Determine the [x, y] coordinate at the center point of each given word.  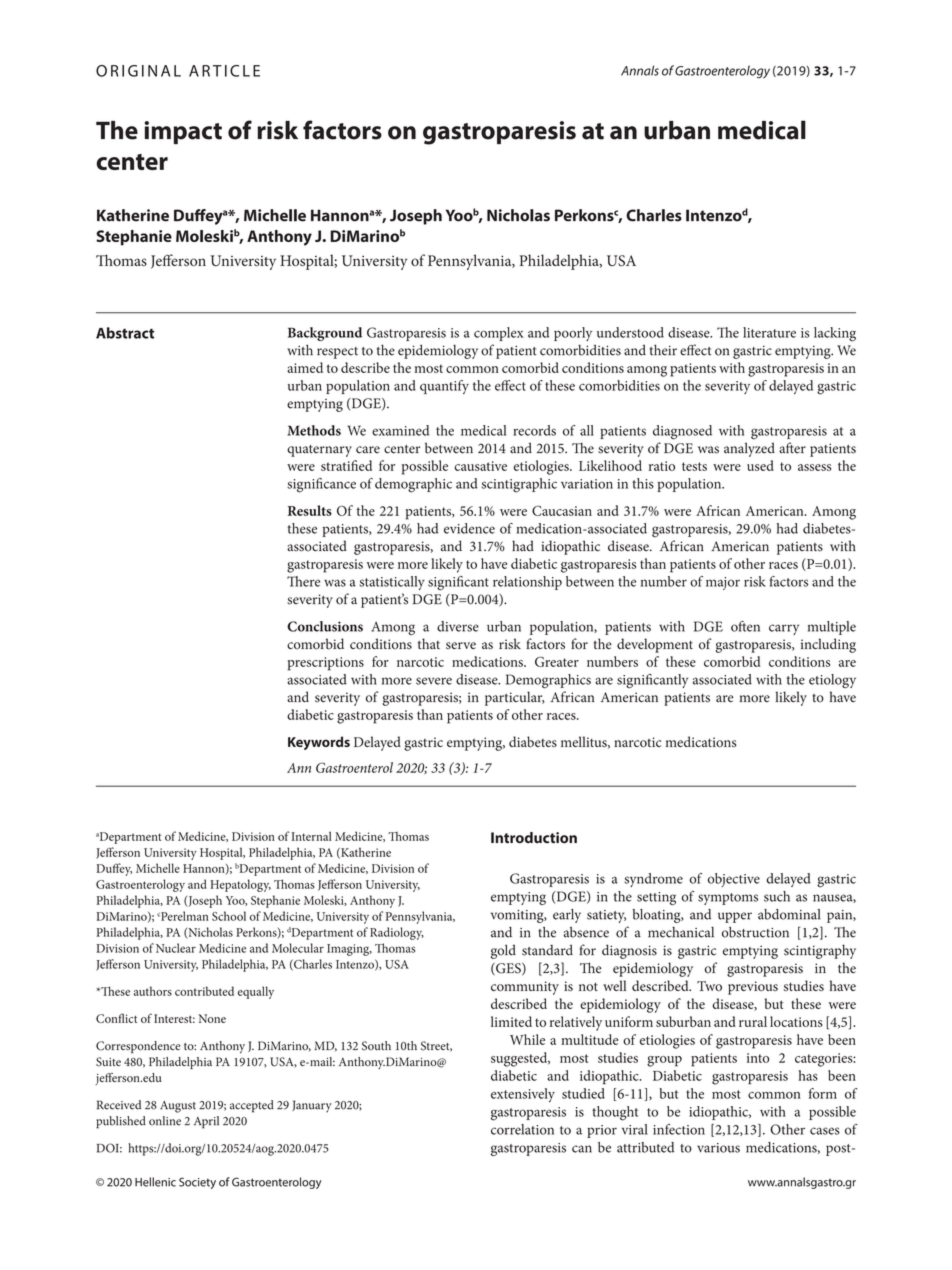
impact [183, 132]
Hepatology [240, 885]
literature [769, 332]
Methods [314, 430]
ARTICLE [224, 71]
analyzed [749, 449]
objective [734, 880]
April [206, 1122]
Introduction [534, 837]
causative [481, 466]
